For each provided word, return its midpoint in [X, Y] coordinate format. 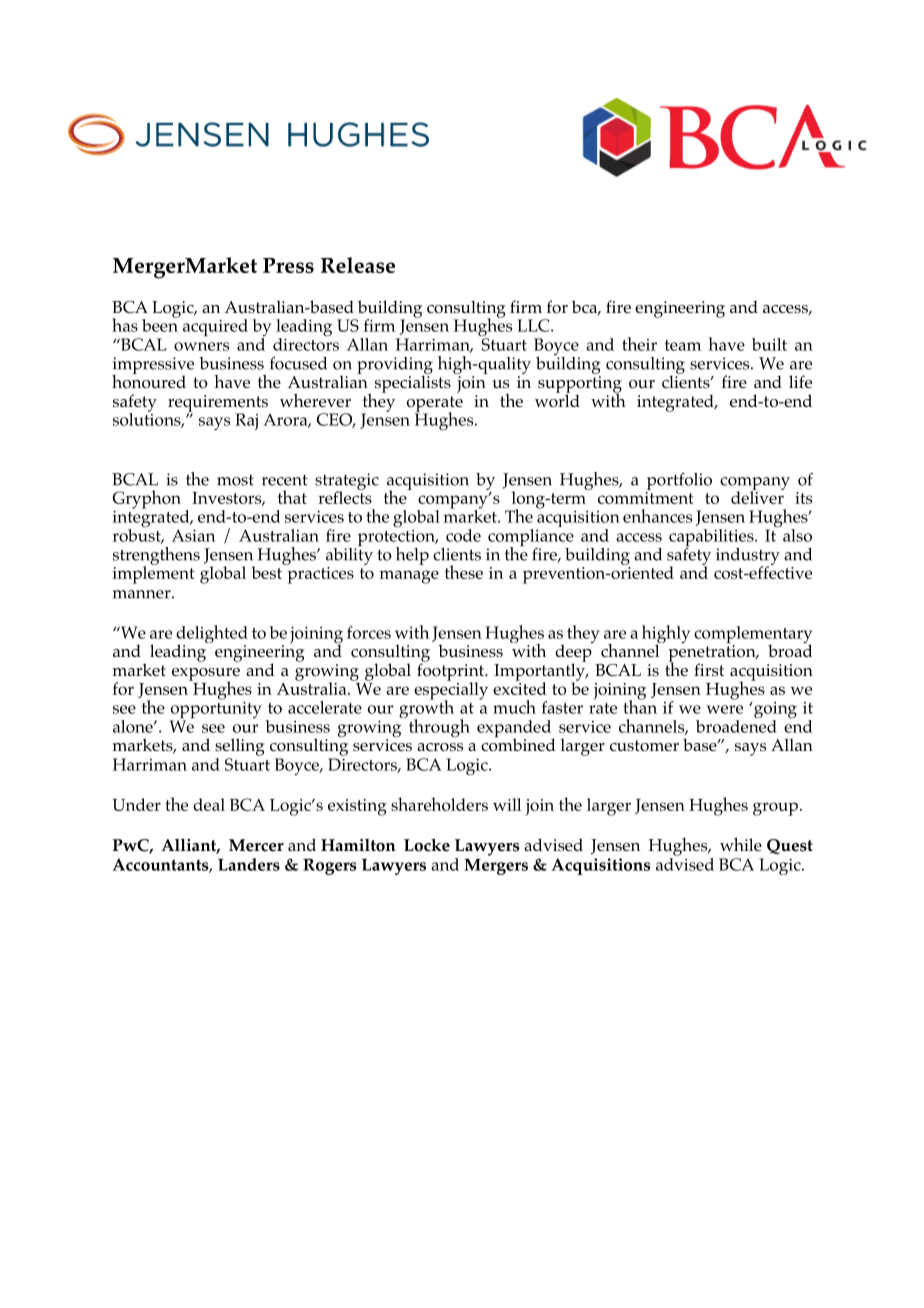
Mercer [256, 845]
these [464, 572]
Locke [427, 845]
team [683, 345]
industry [748, 557]
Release [358, 265]
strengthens [156, 557]
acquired [215, 327]
